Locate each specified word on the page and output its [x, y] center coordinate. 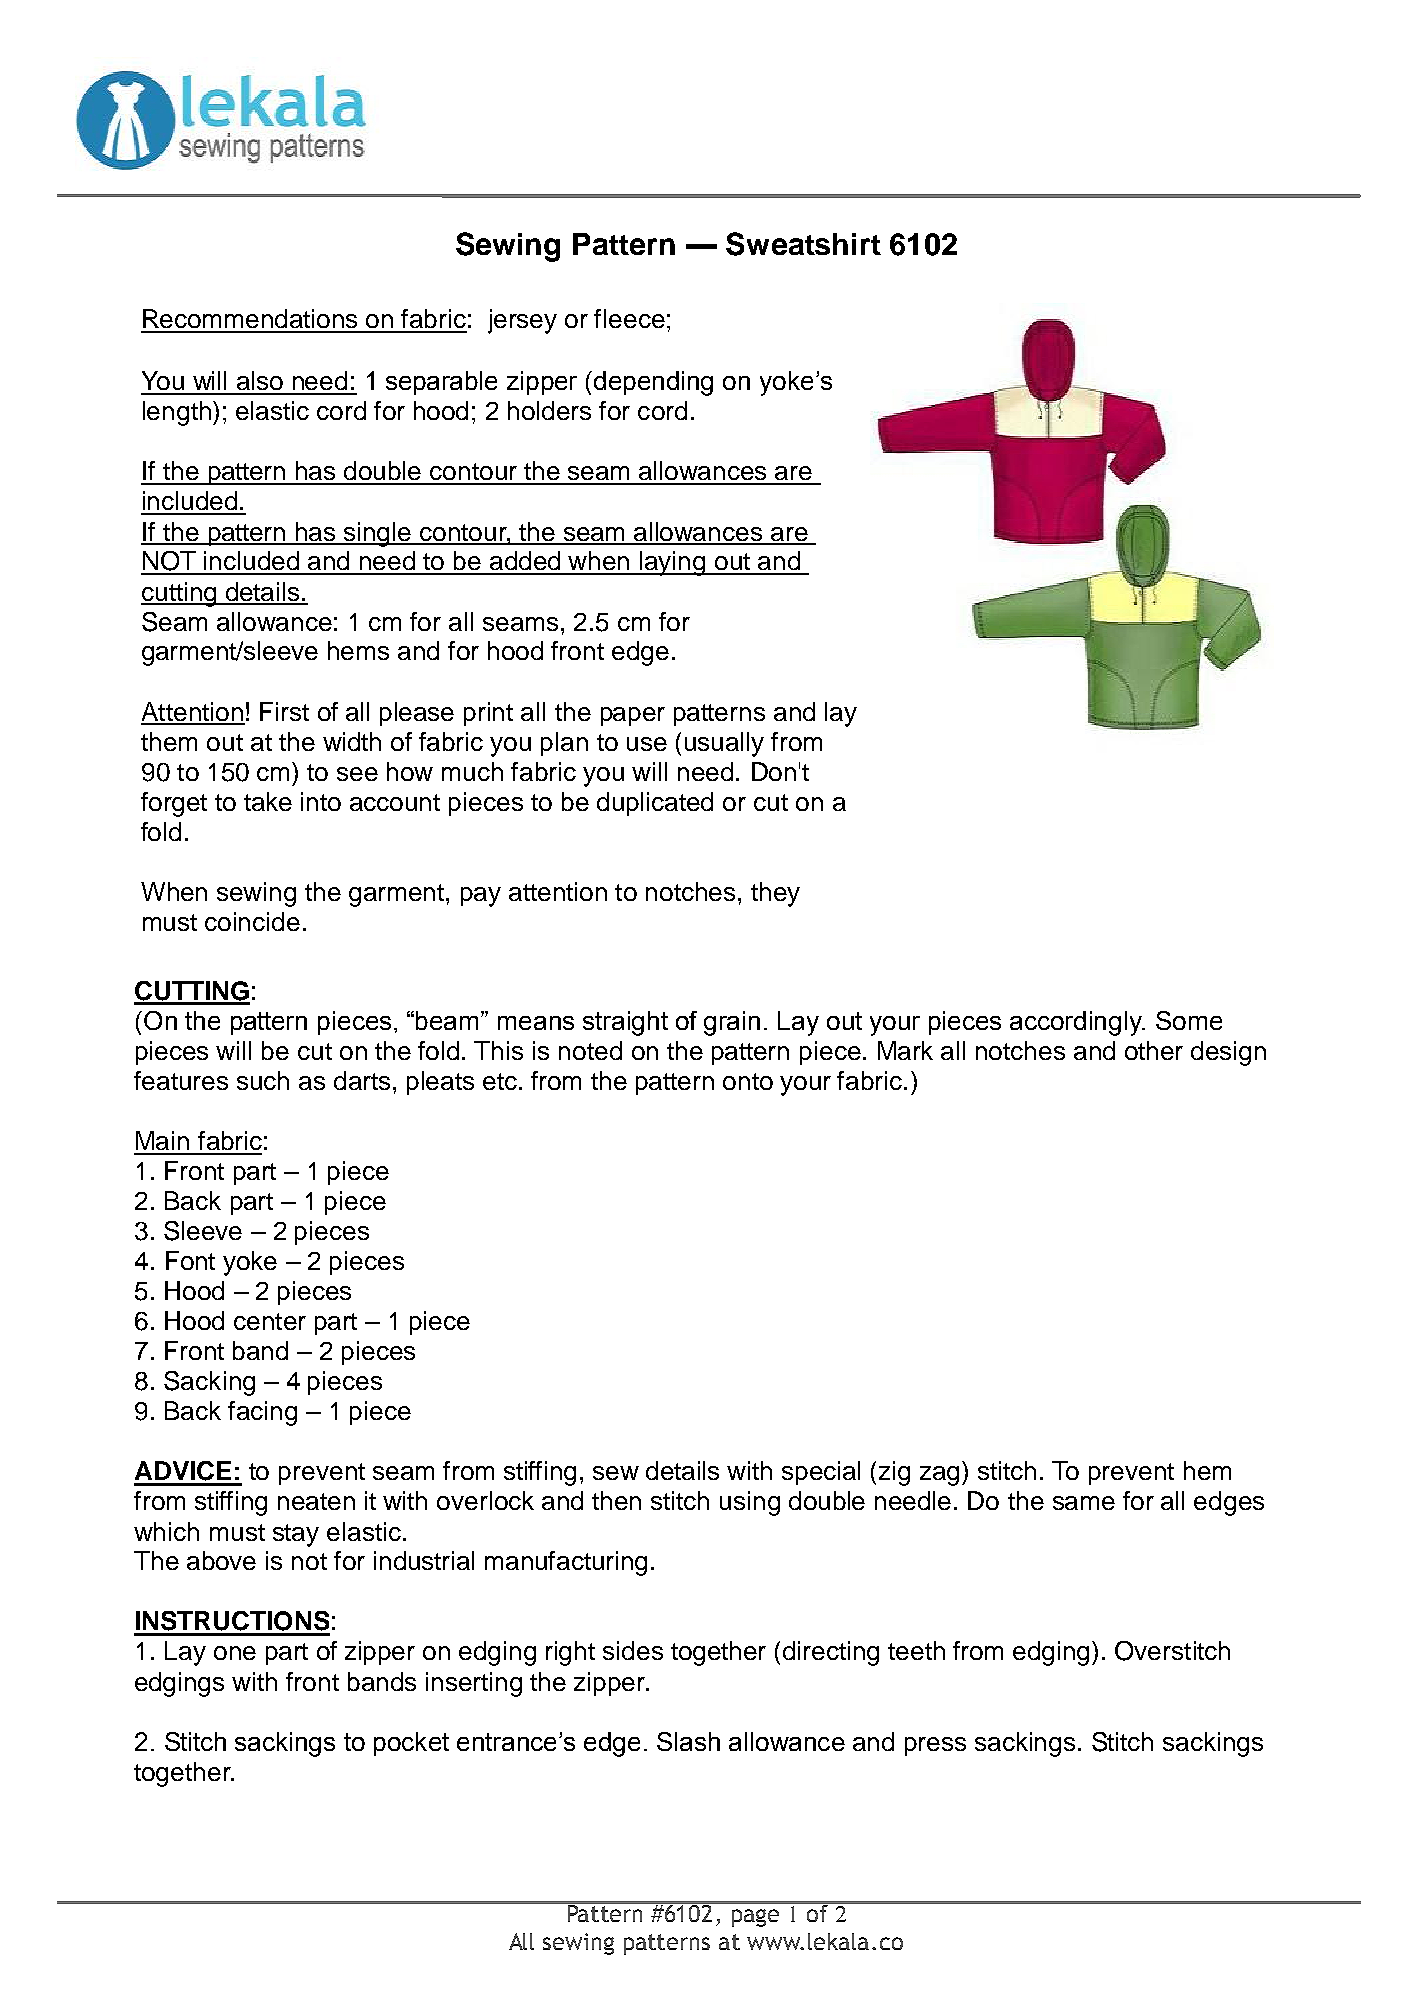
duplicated [655, 804]
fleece [629, 318]
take [268, 801]
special [821, 1473]
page [755, 1918]
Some [1189, 1020]
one [235, 1653]
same [1084, 1503]
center [270, 1321]
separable [441, 383]
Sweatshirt [803, 244]
